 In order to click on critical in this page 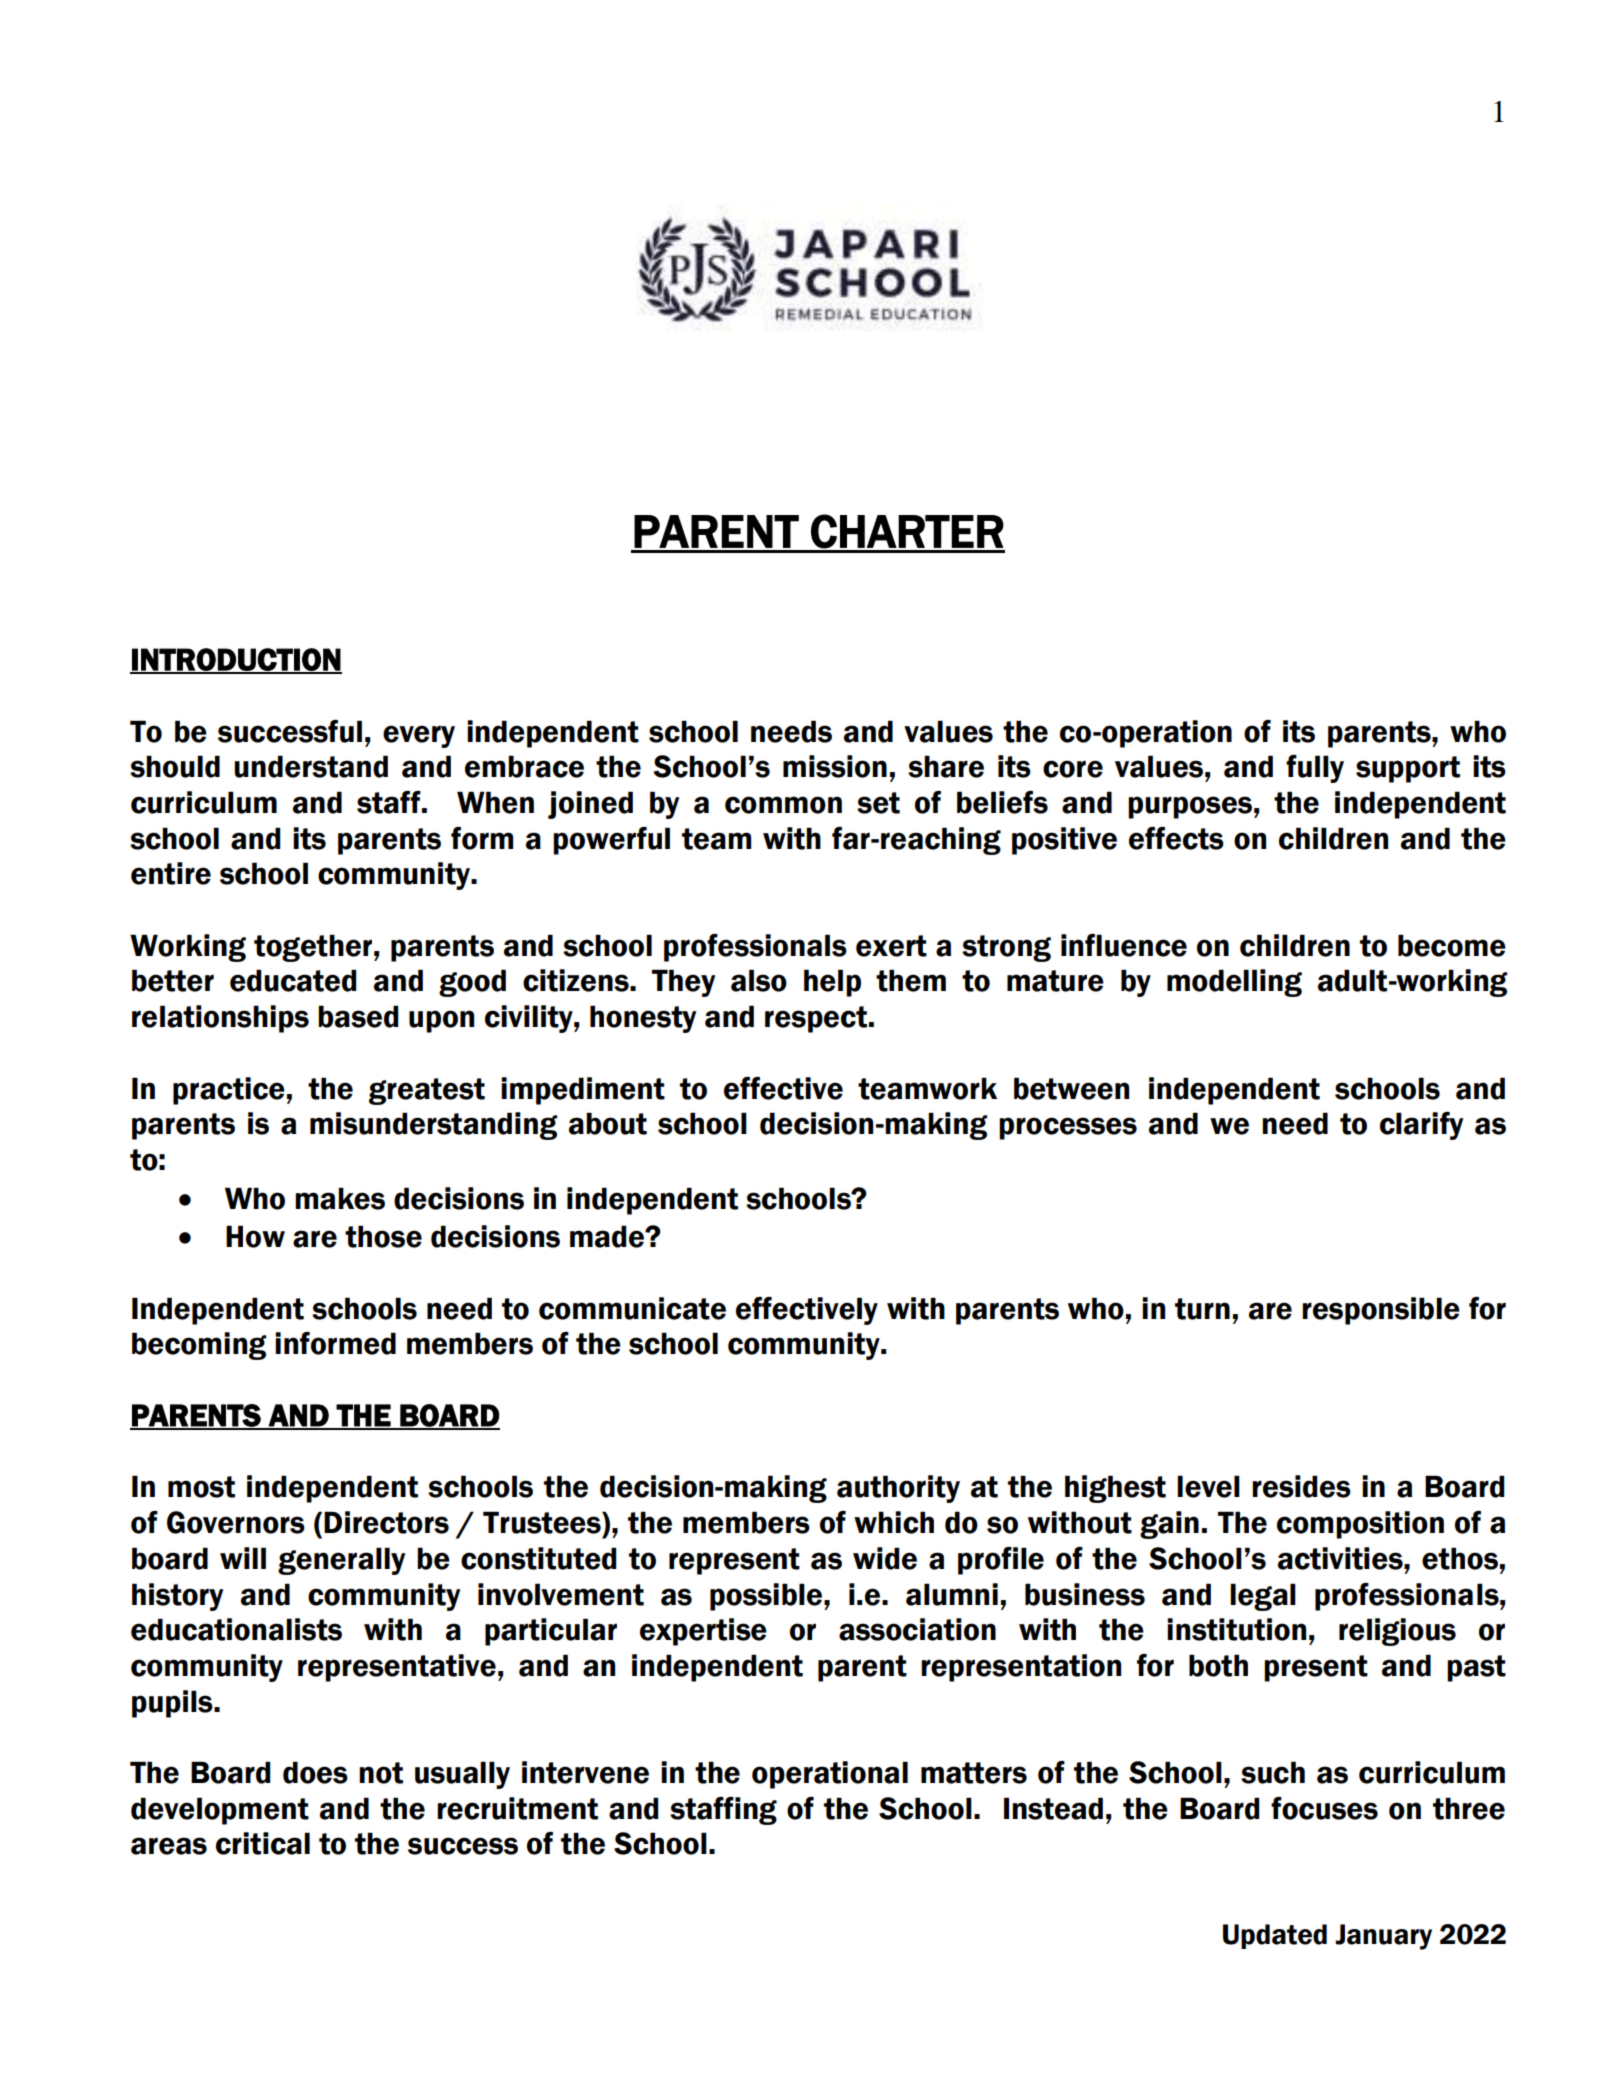, I will do `click(263, 1843)`.
